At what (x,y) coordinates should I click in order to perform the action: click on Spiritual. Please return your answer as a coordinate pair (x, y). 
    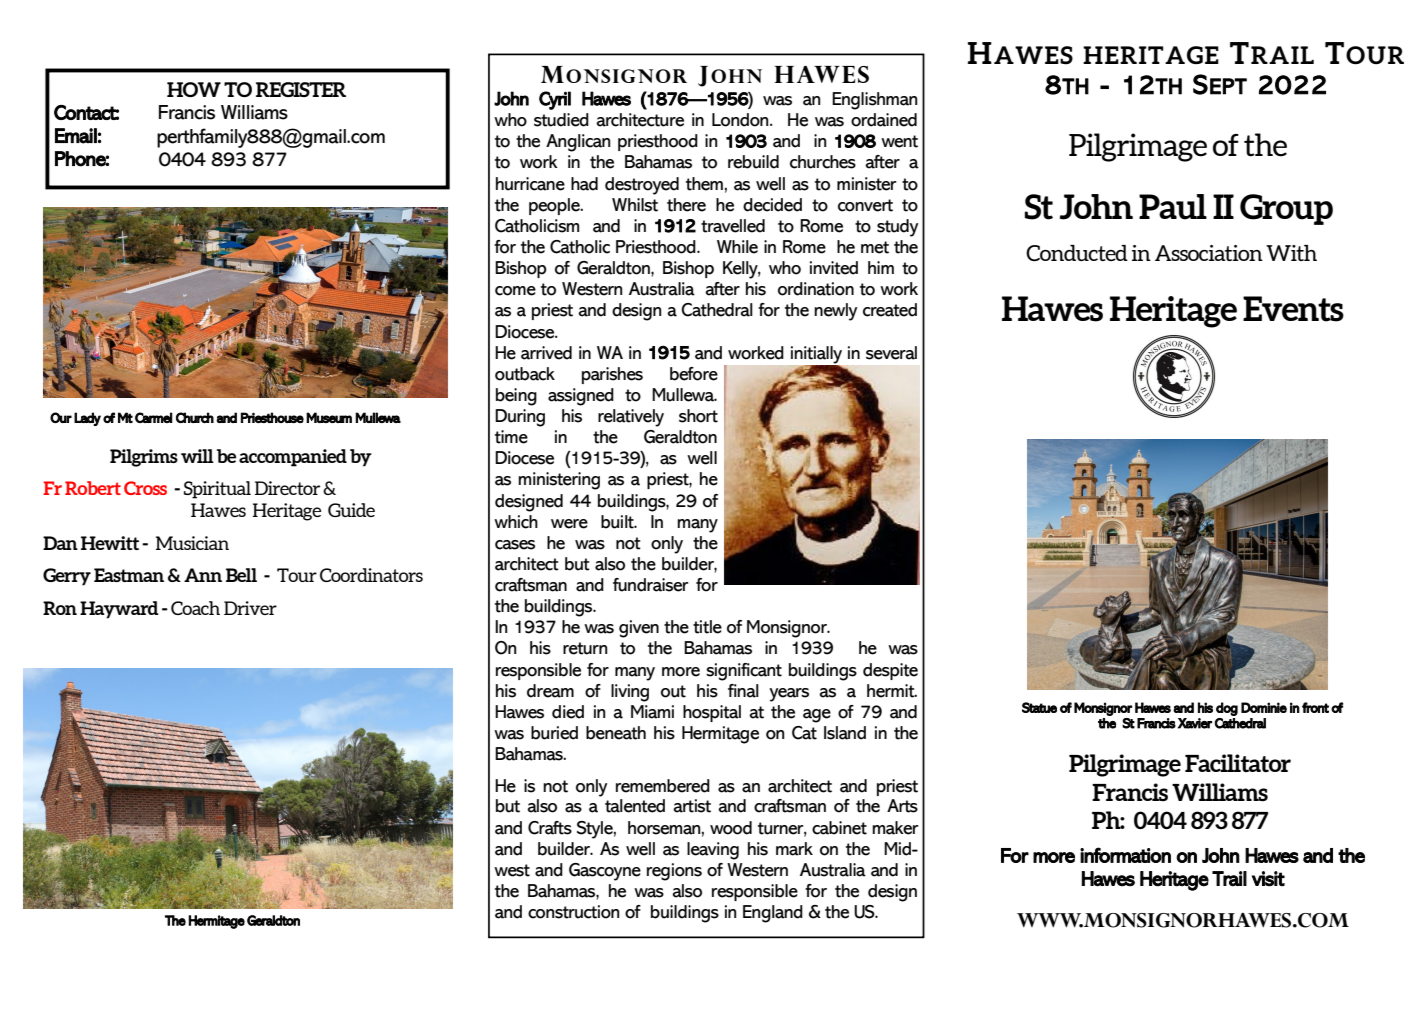
    Looking at the image, I should click on (217, 490).
